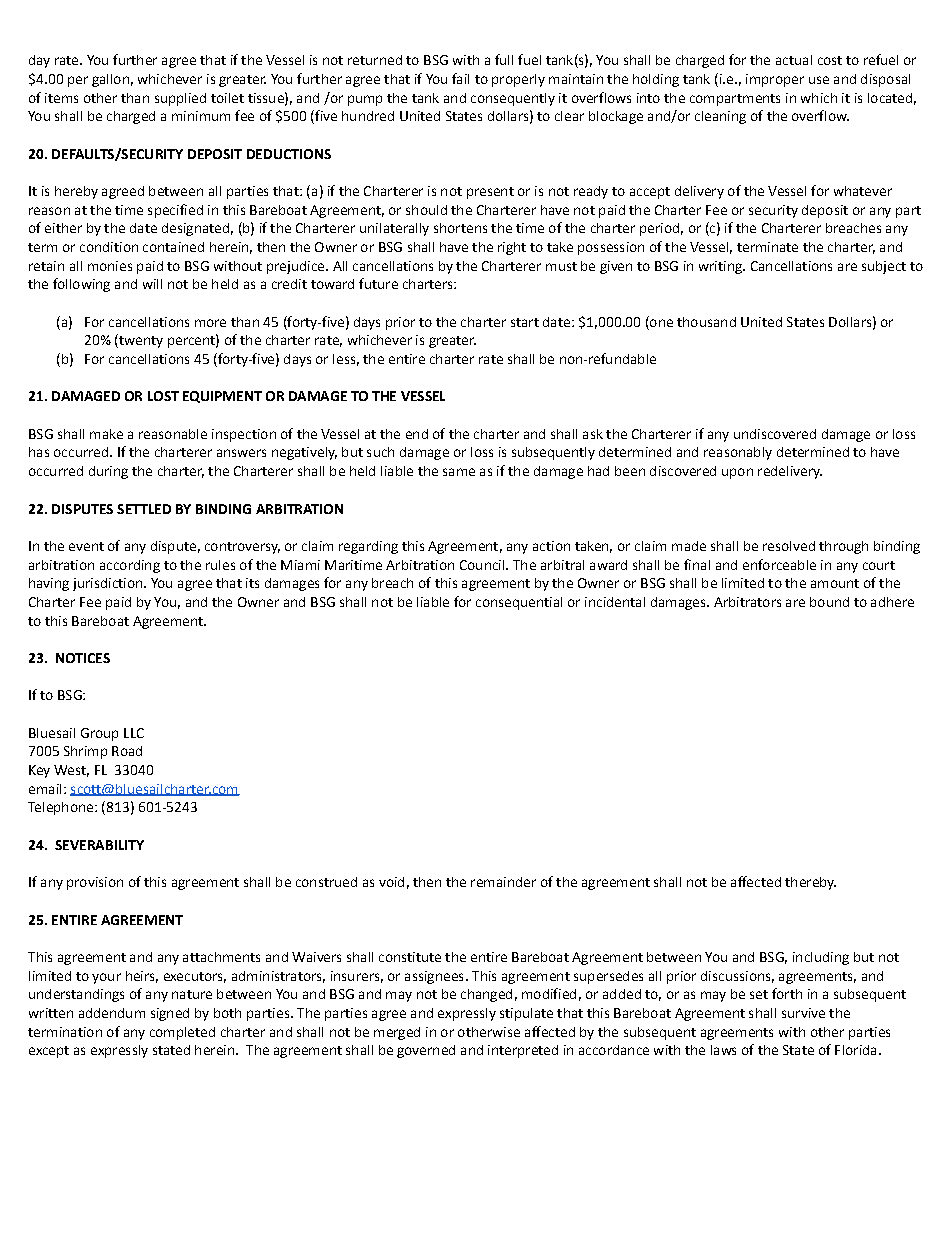  Describe the element at coordinates (503, 882) in the screenshot. I see `remainder` at that location.
